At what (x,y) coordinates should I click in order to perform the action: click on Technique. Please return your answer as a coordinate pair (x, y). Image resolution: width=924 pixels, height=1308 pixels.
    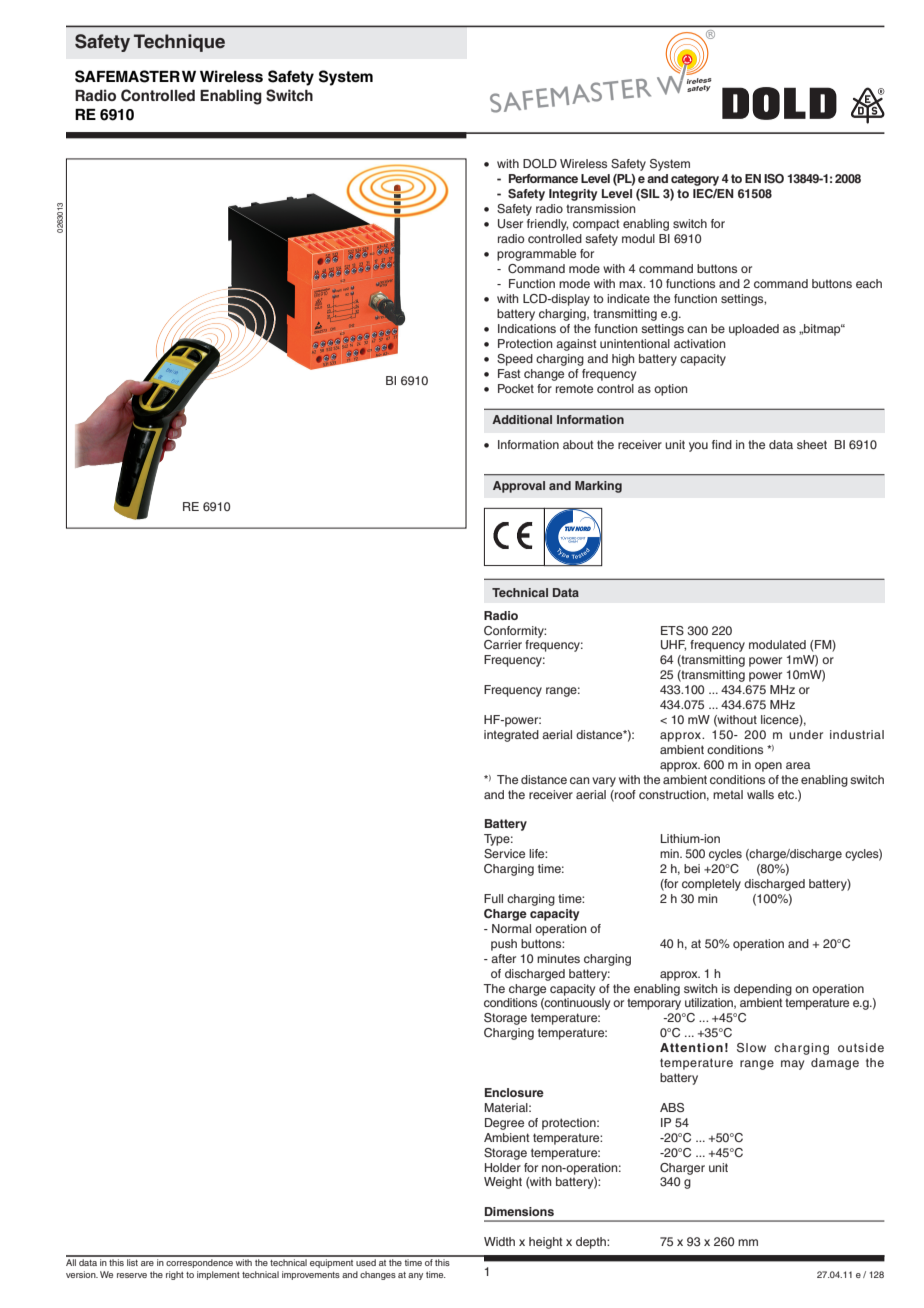
    Looking at the image, I should click on (179, 43).
